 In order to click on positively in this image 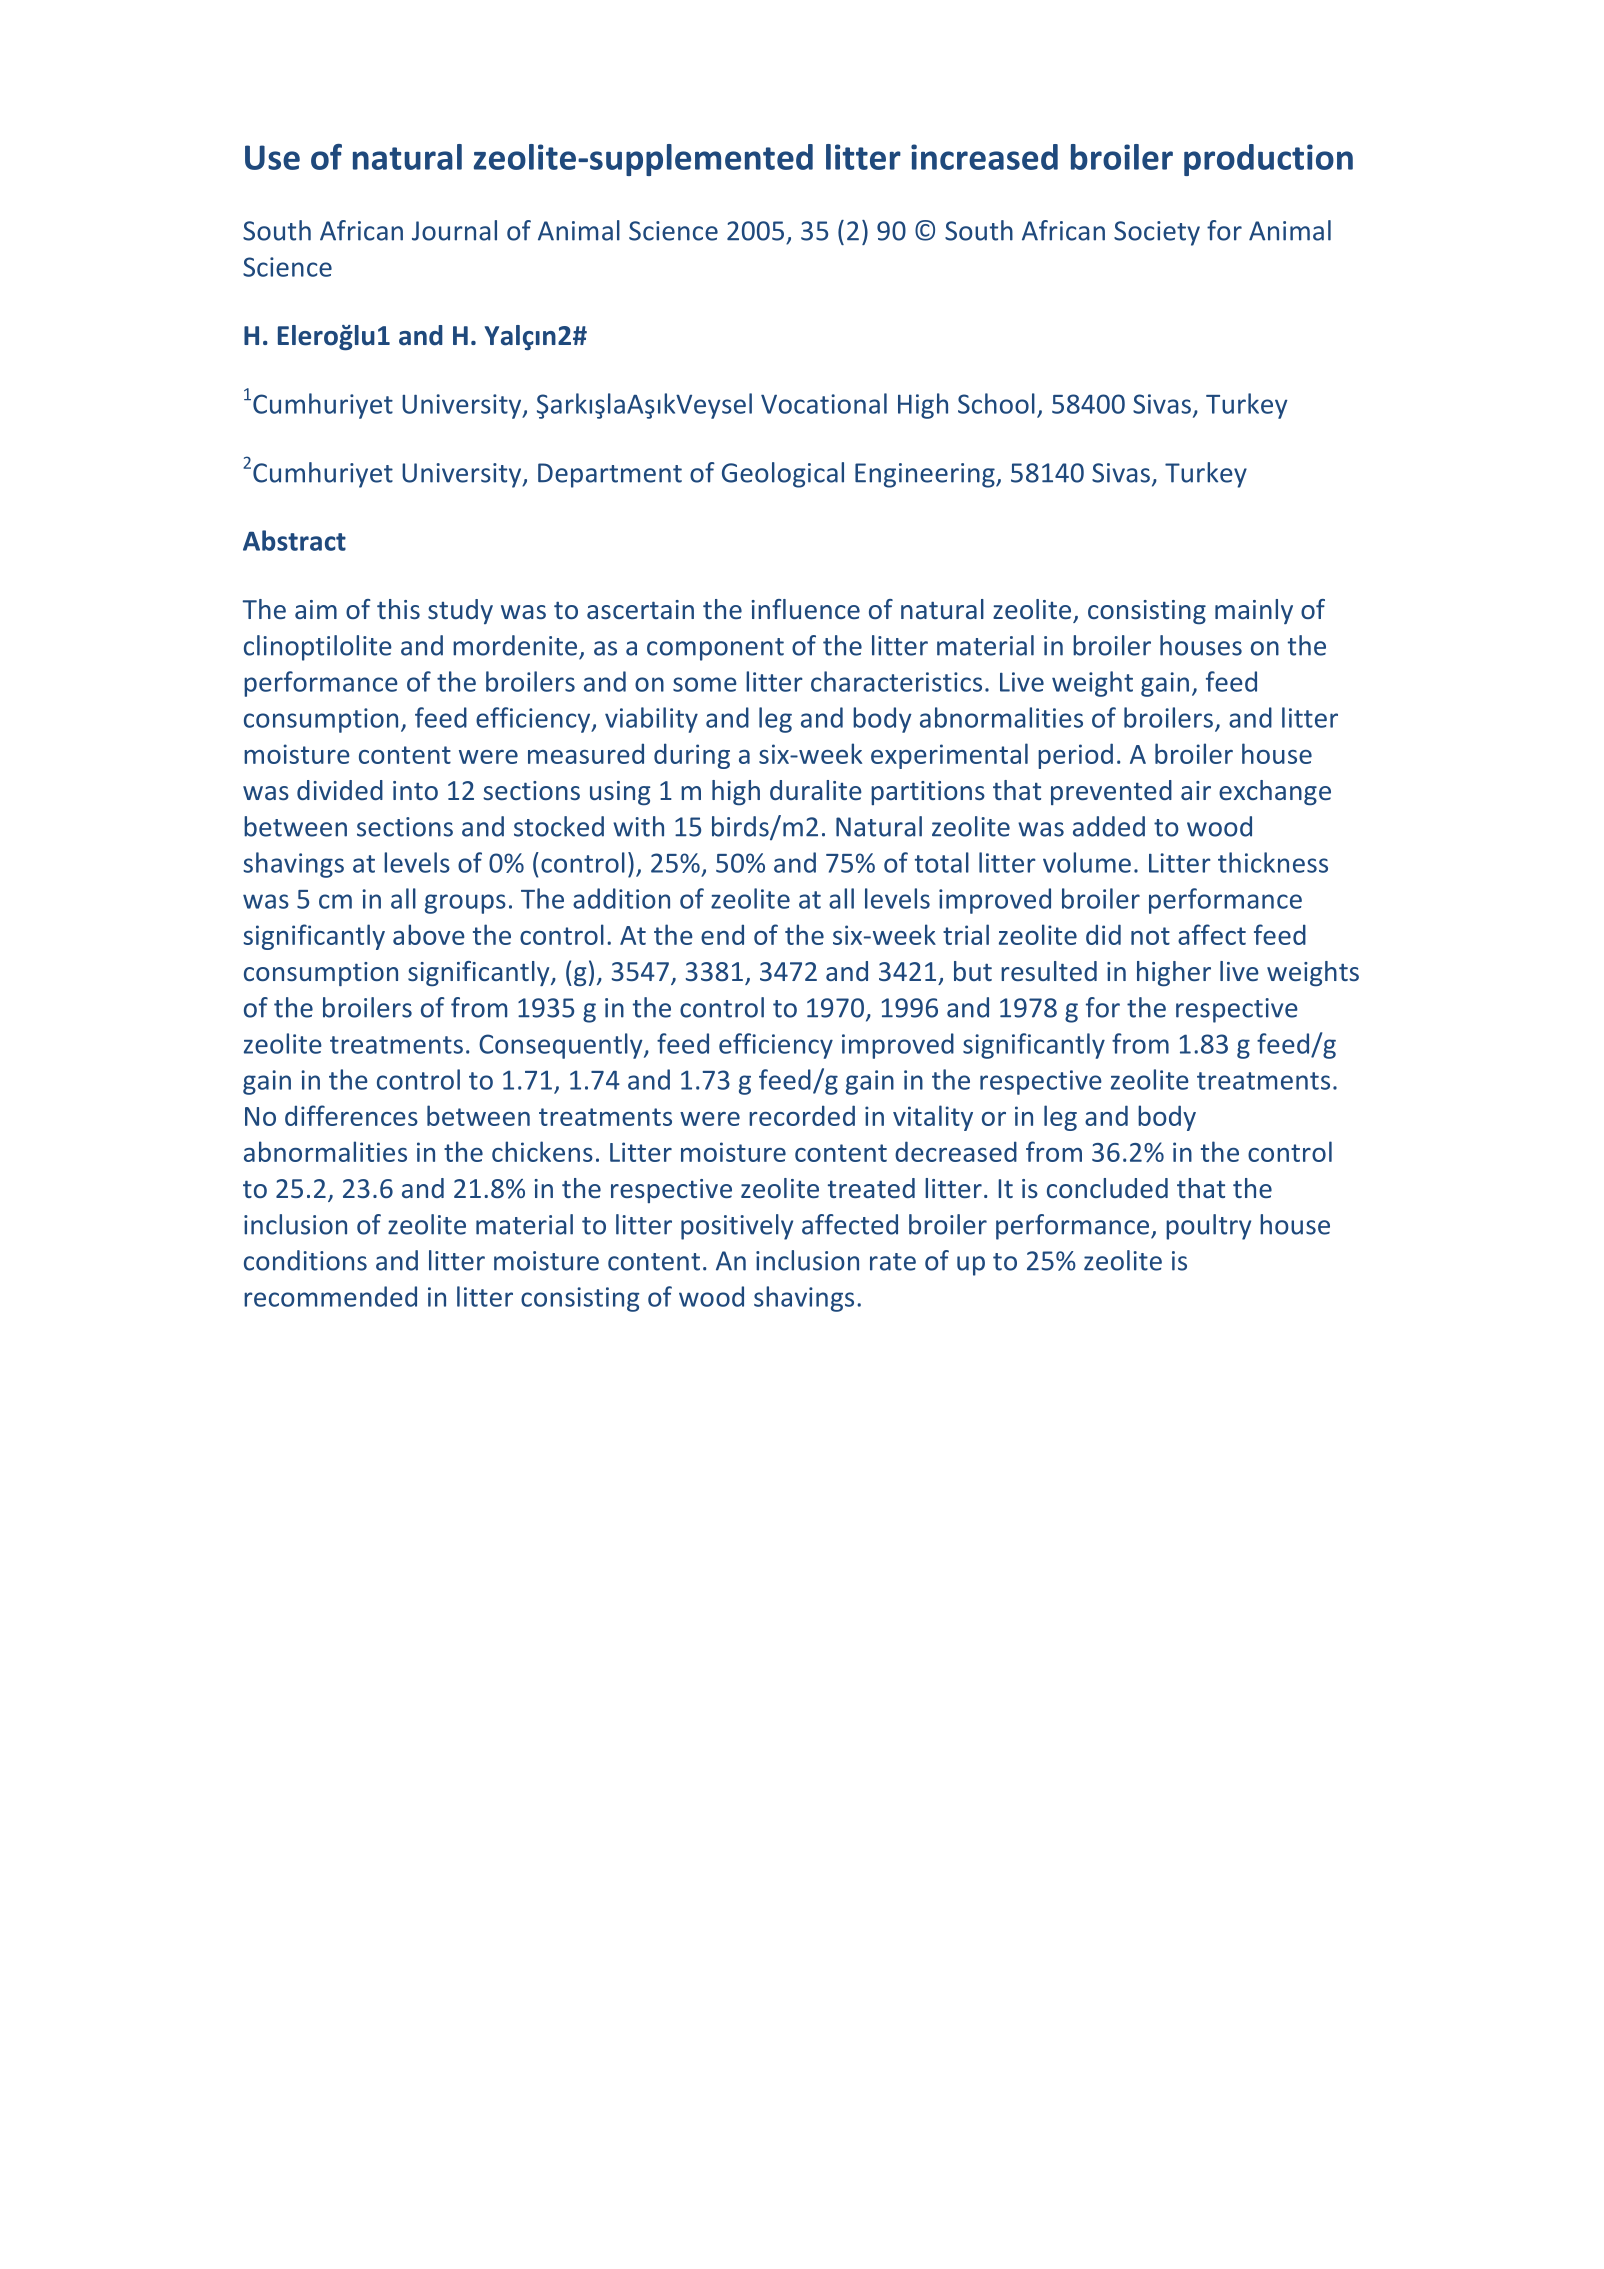, I will do `click(737, 1227)`.
